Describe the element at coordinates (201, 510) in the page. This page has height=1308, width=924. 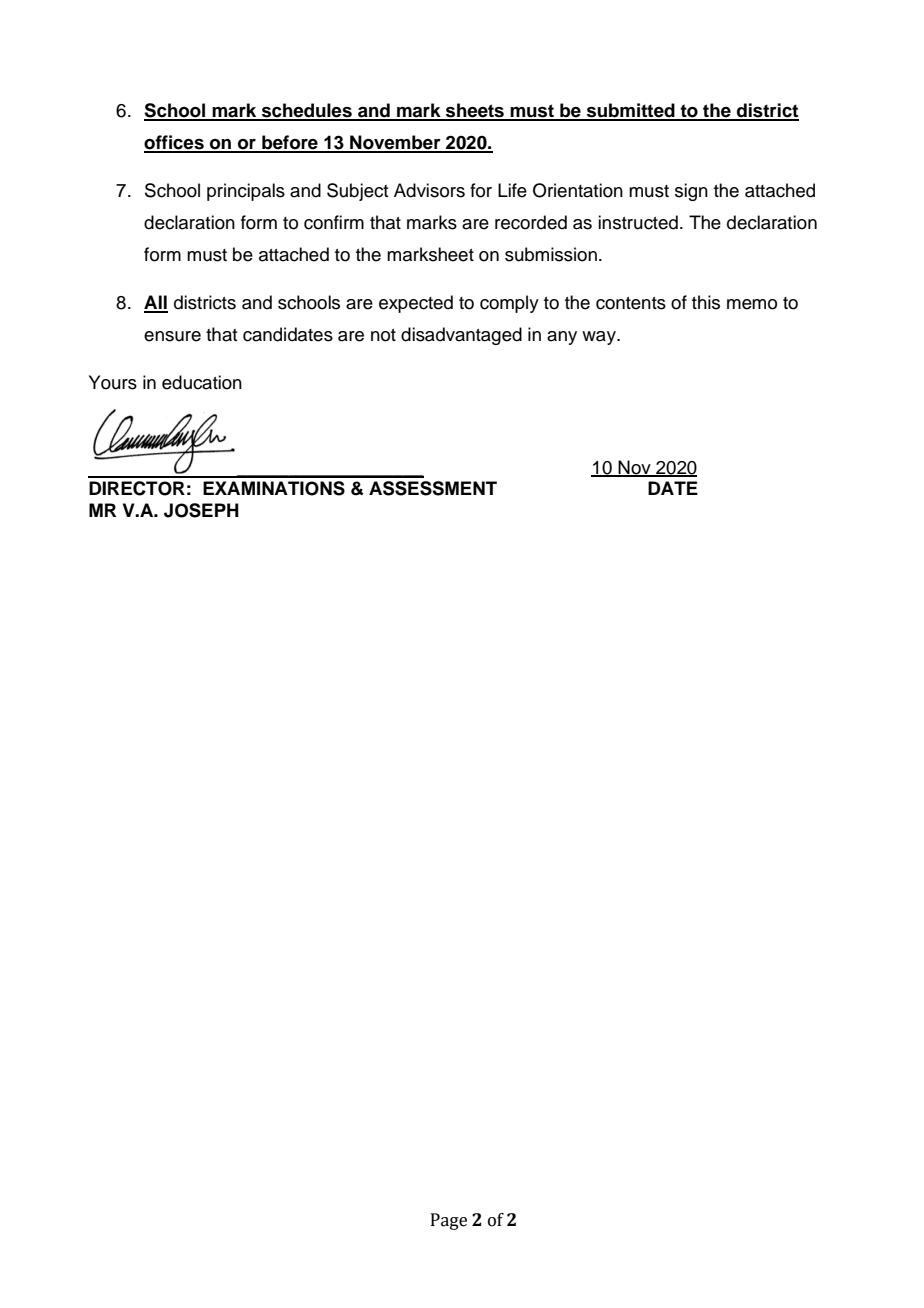
I see `JOSEPH` at that location.
